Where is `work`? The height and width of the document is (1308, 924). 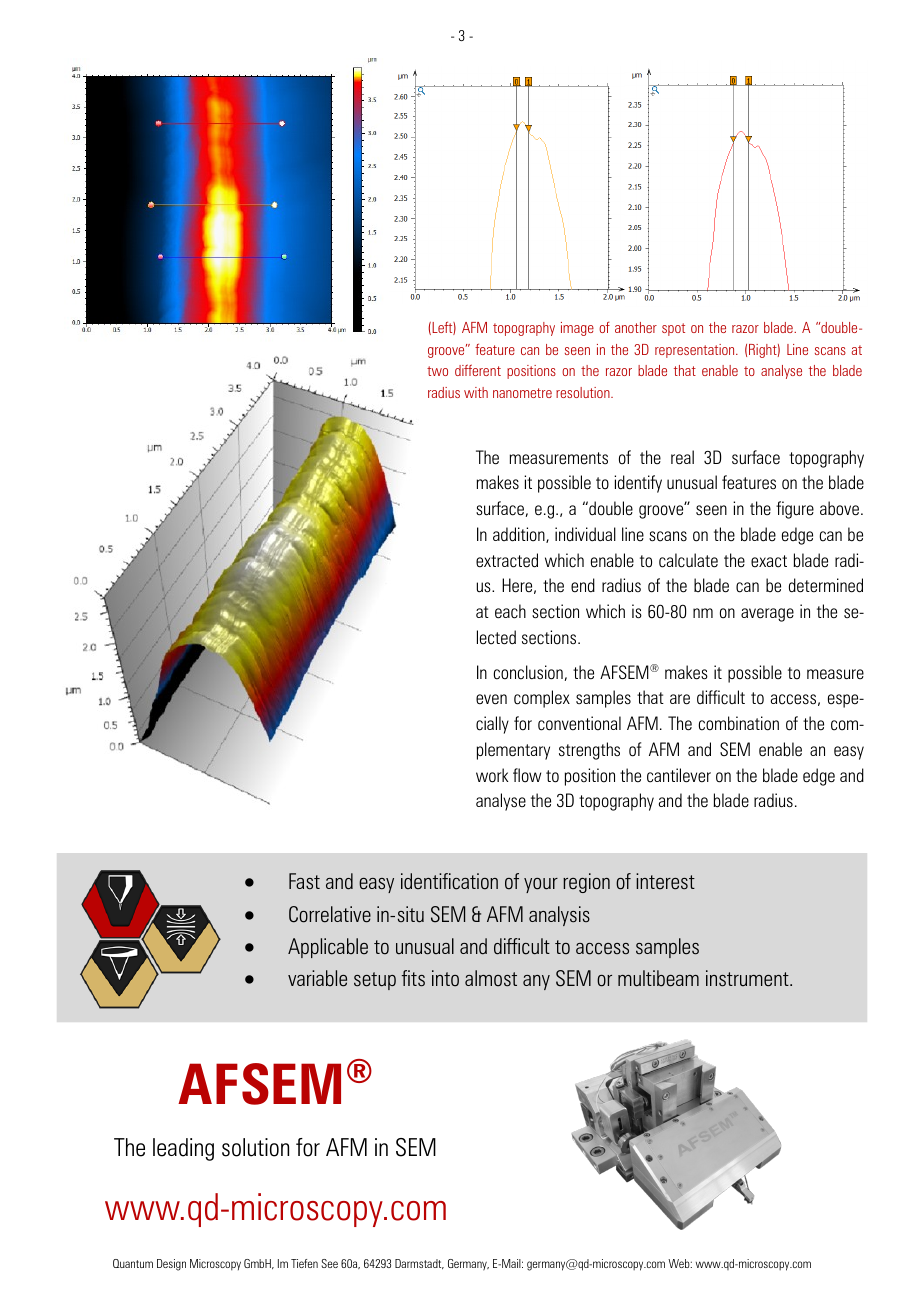 work is located at coordinates (492, 775).
